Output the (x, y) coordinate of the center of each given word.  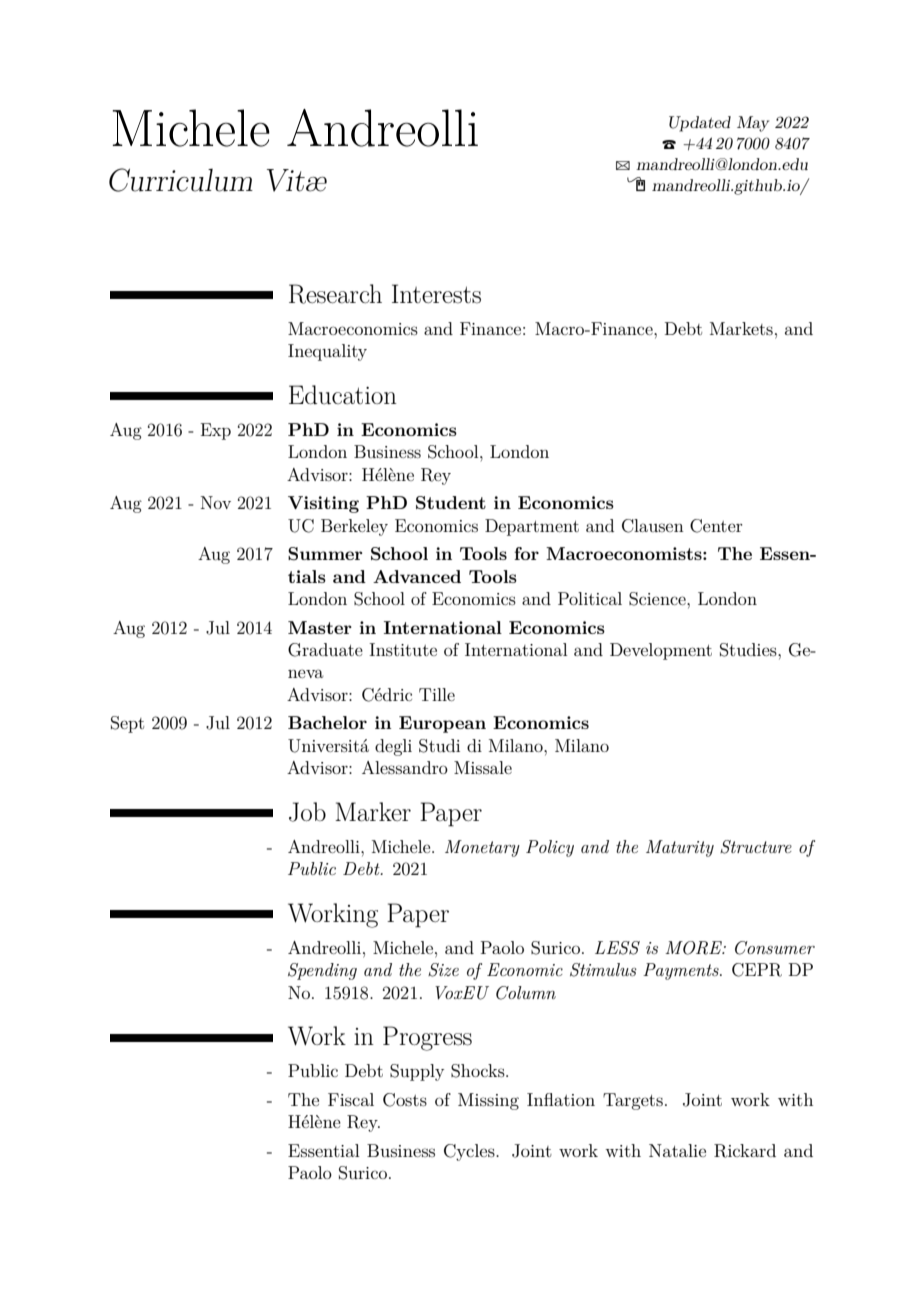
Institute (403, 649)
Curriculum (181, 180)
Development (661, 651)
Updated (700, 124)
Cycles (470, 1152)
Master (320, 627)
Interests (436, 294)
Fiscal (351, 1099)
